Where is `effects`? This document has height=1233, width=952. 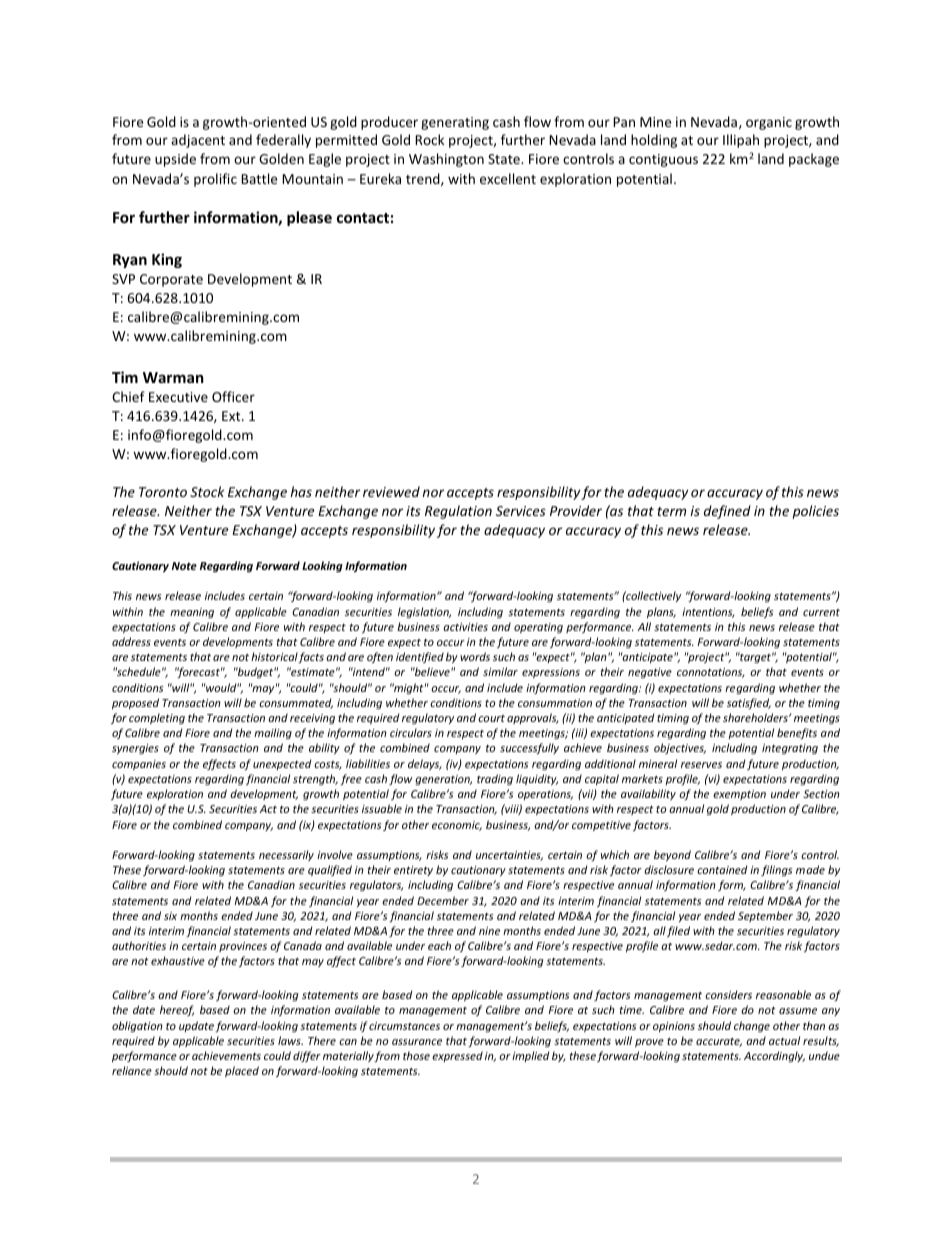
effects is located at coordinates (219, 764).
